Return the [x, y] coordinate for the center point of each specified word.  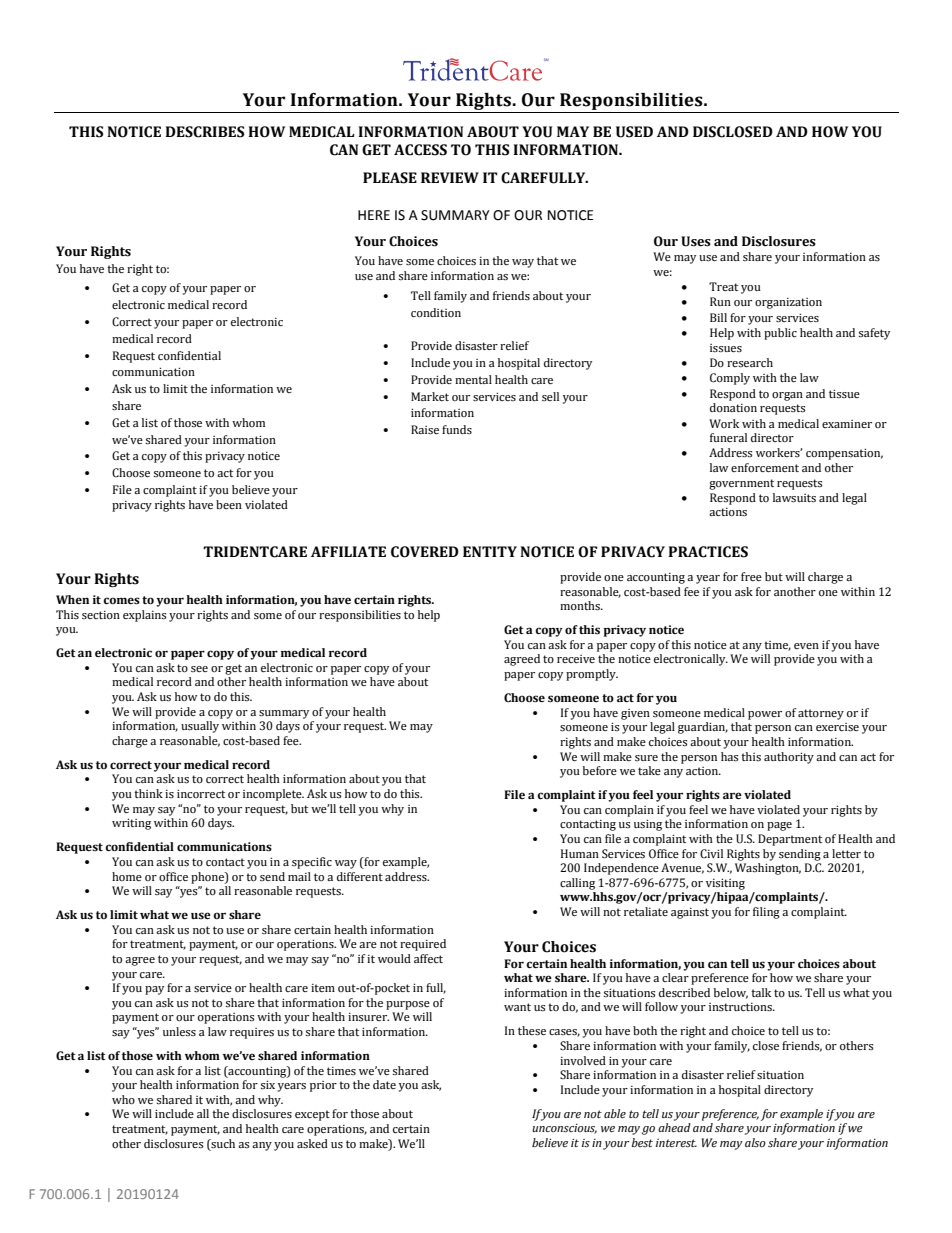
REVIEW [450, 177]
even [806, 646]
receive [576, 659]
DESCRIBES [204, 132]
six [267, 1085]
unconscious [564, 1129]
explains [144, 616]
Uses [696, 241]
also [755, 1142]
